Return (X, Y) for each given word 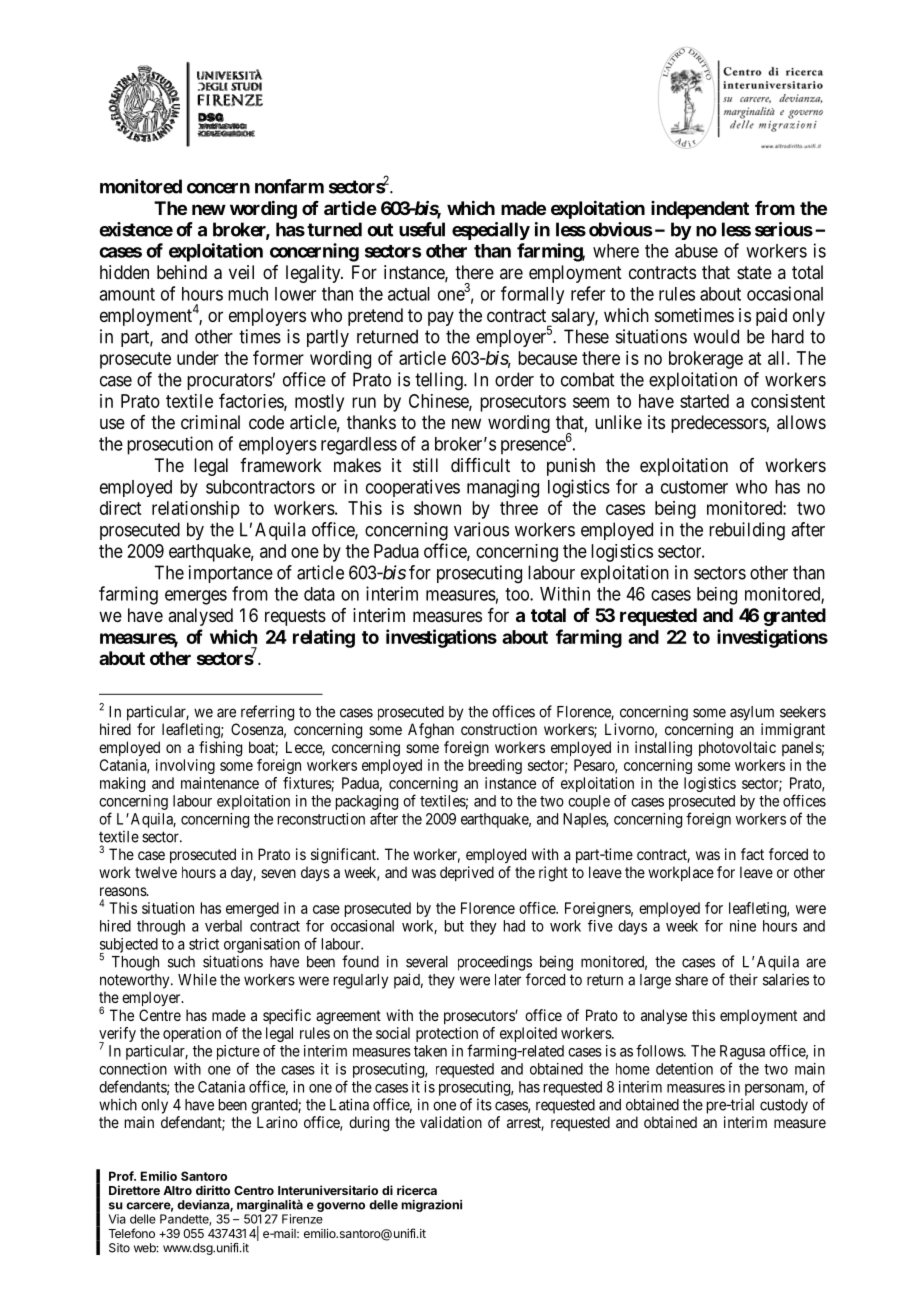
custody (784, 1106)
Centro (254, 1190)
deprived (467, 873)
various (481, 529)
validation (451, 1122)
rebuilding (747, 531)
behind (182, 272)
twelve (156, 872)
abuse (696, 251)
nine (743, 926)
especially (491, 231)
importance (231, 574)
